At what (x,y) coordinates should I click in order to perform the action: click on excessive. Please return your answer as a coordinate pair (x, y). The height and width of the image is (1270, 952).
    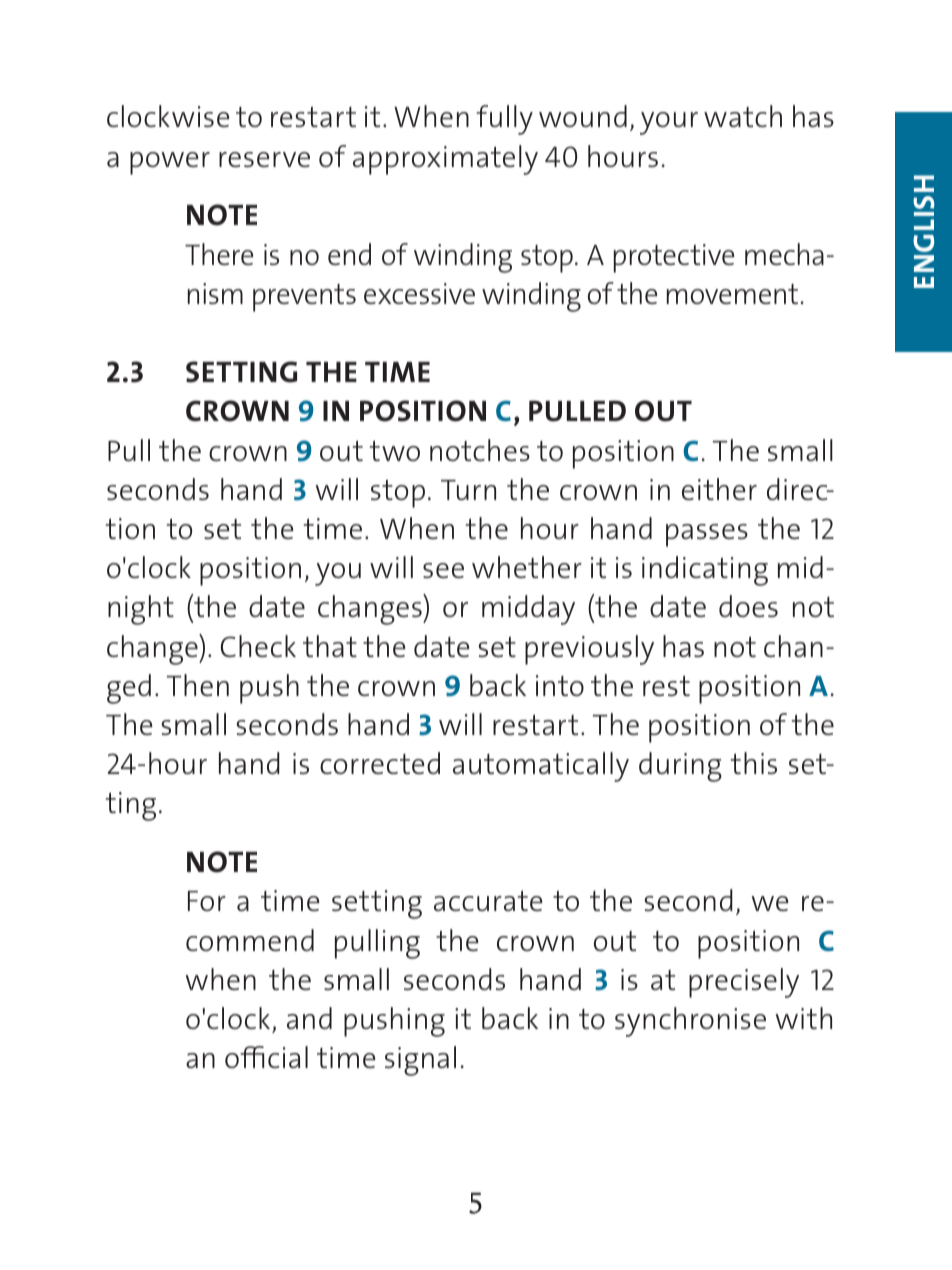
    Looking at the image, I should click on (419, 293).
